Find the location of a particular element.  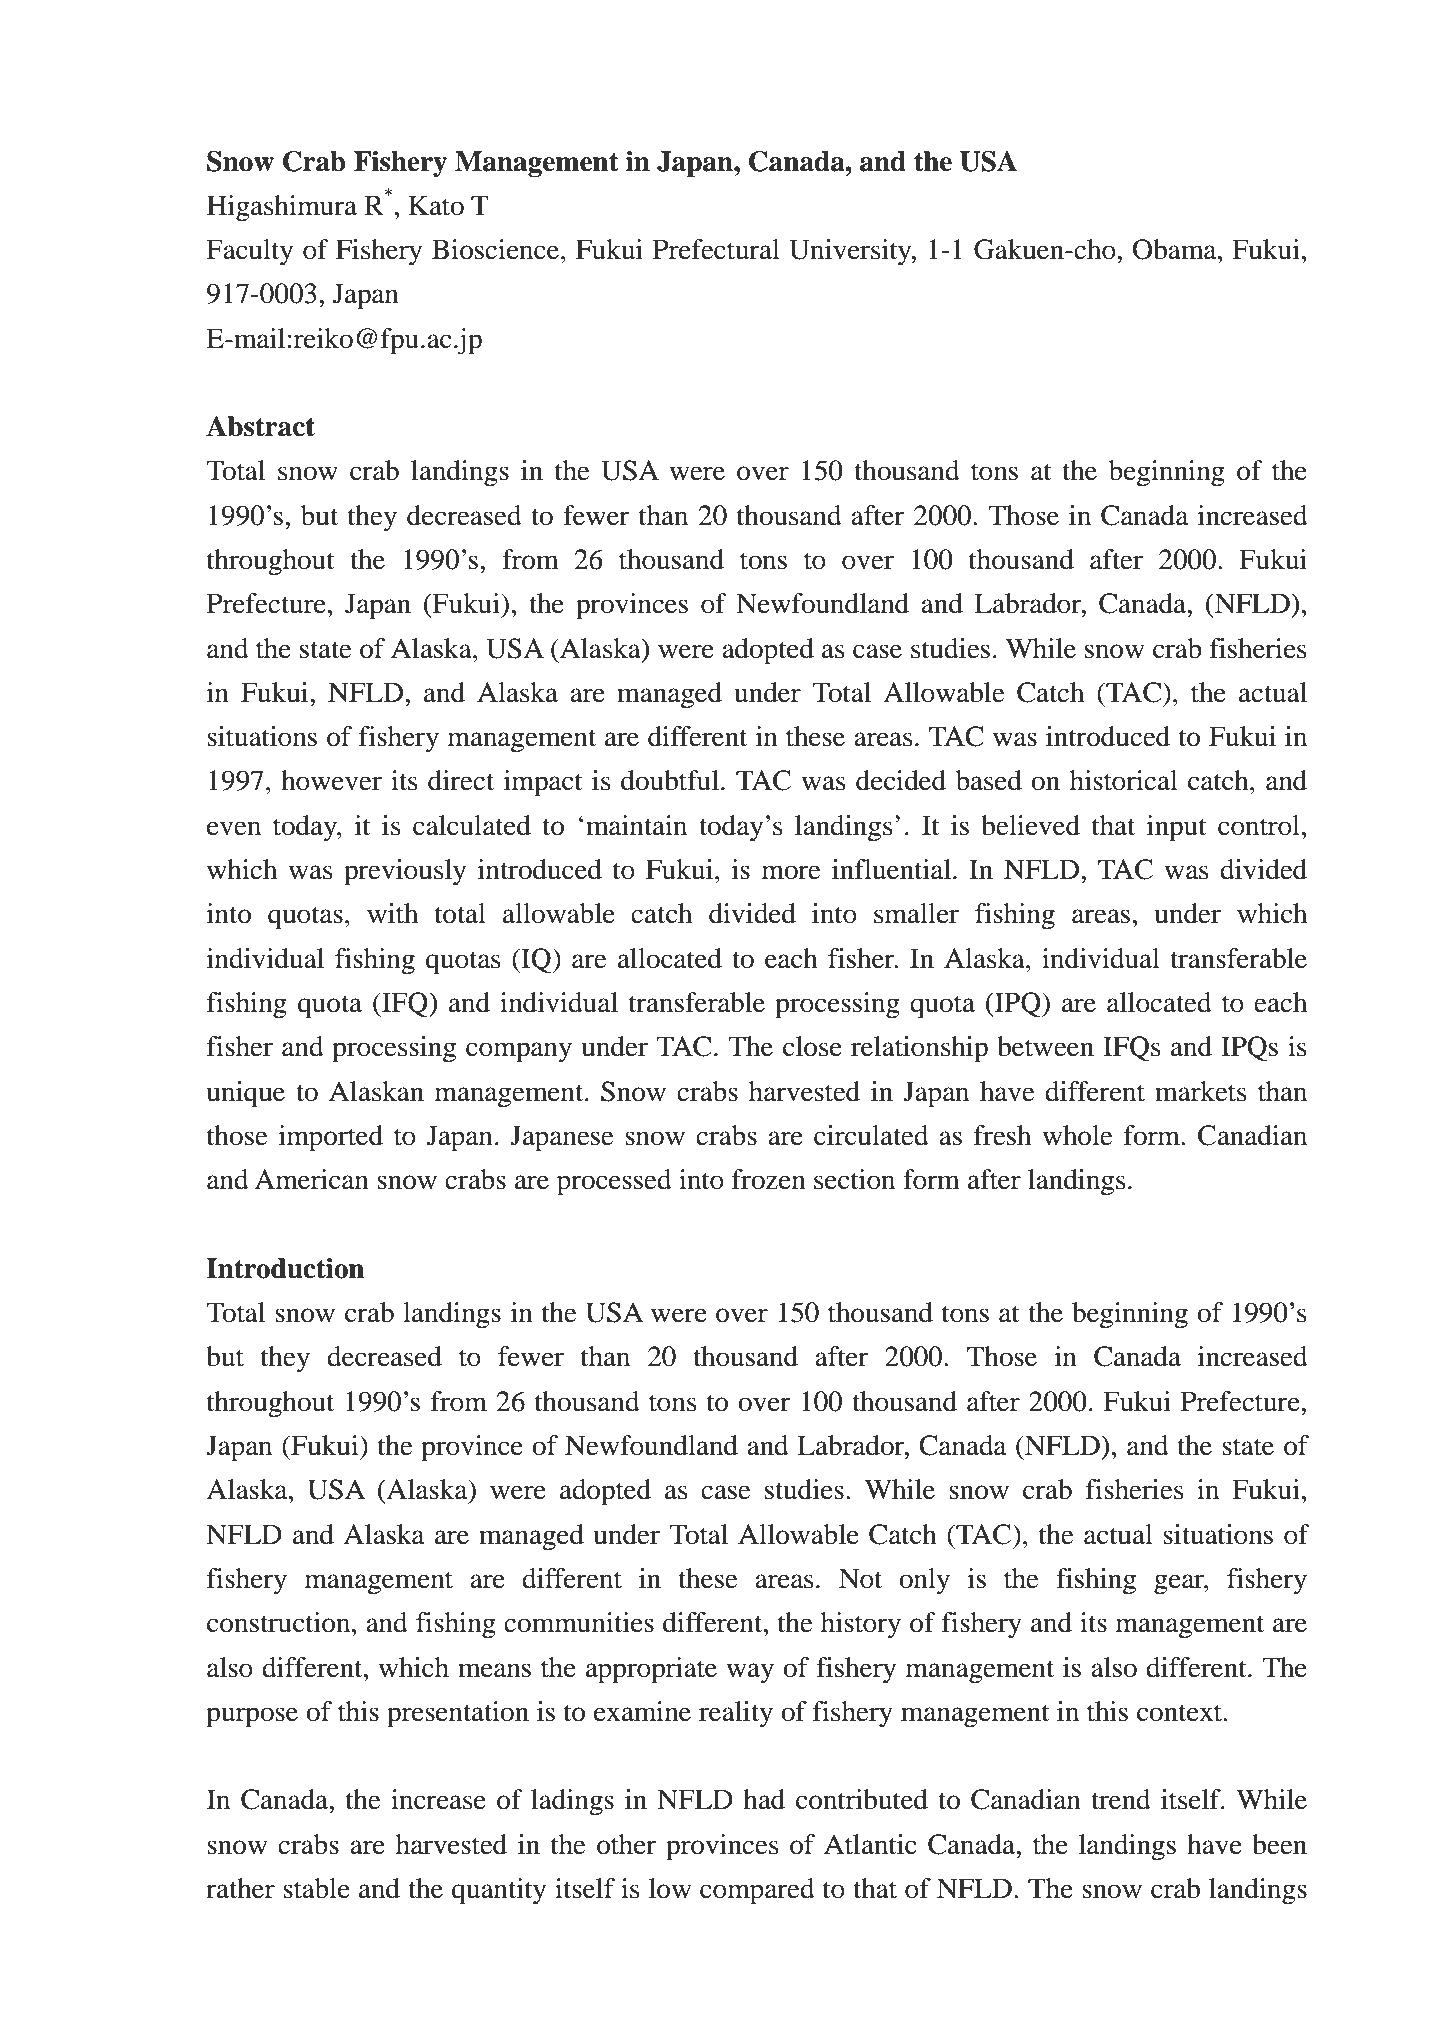

close is located at coordinates (812, 1046).
